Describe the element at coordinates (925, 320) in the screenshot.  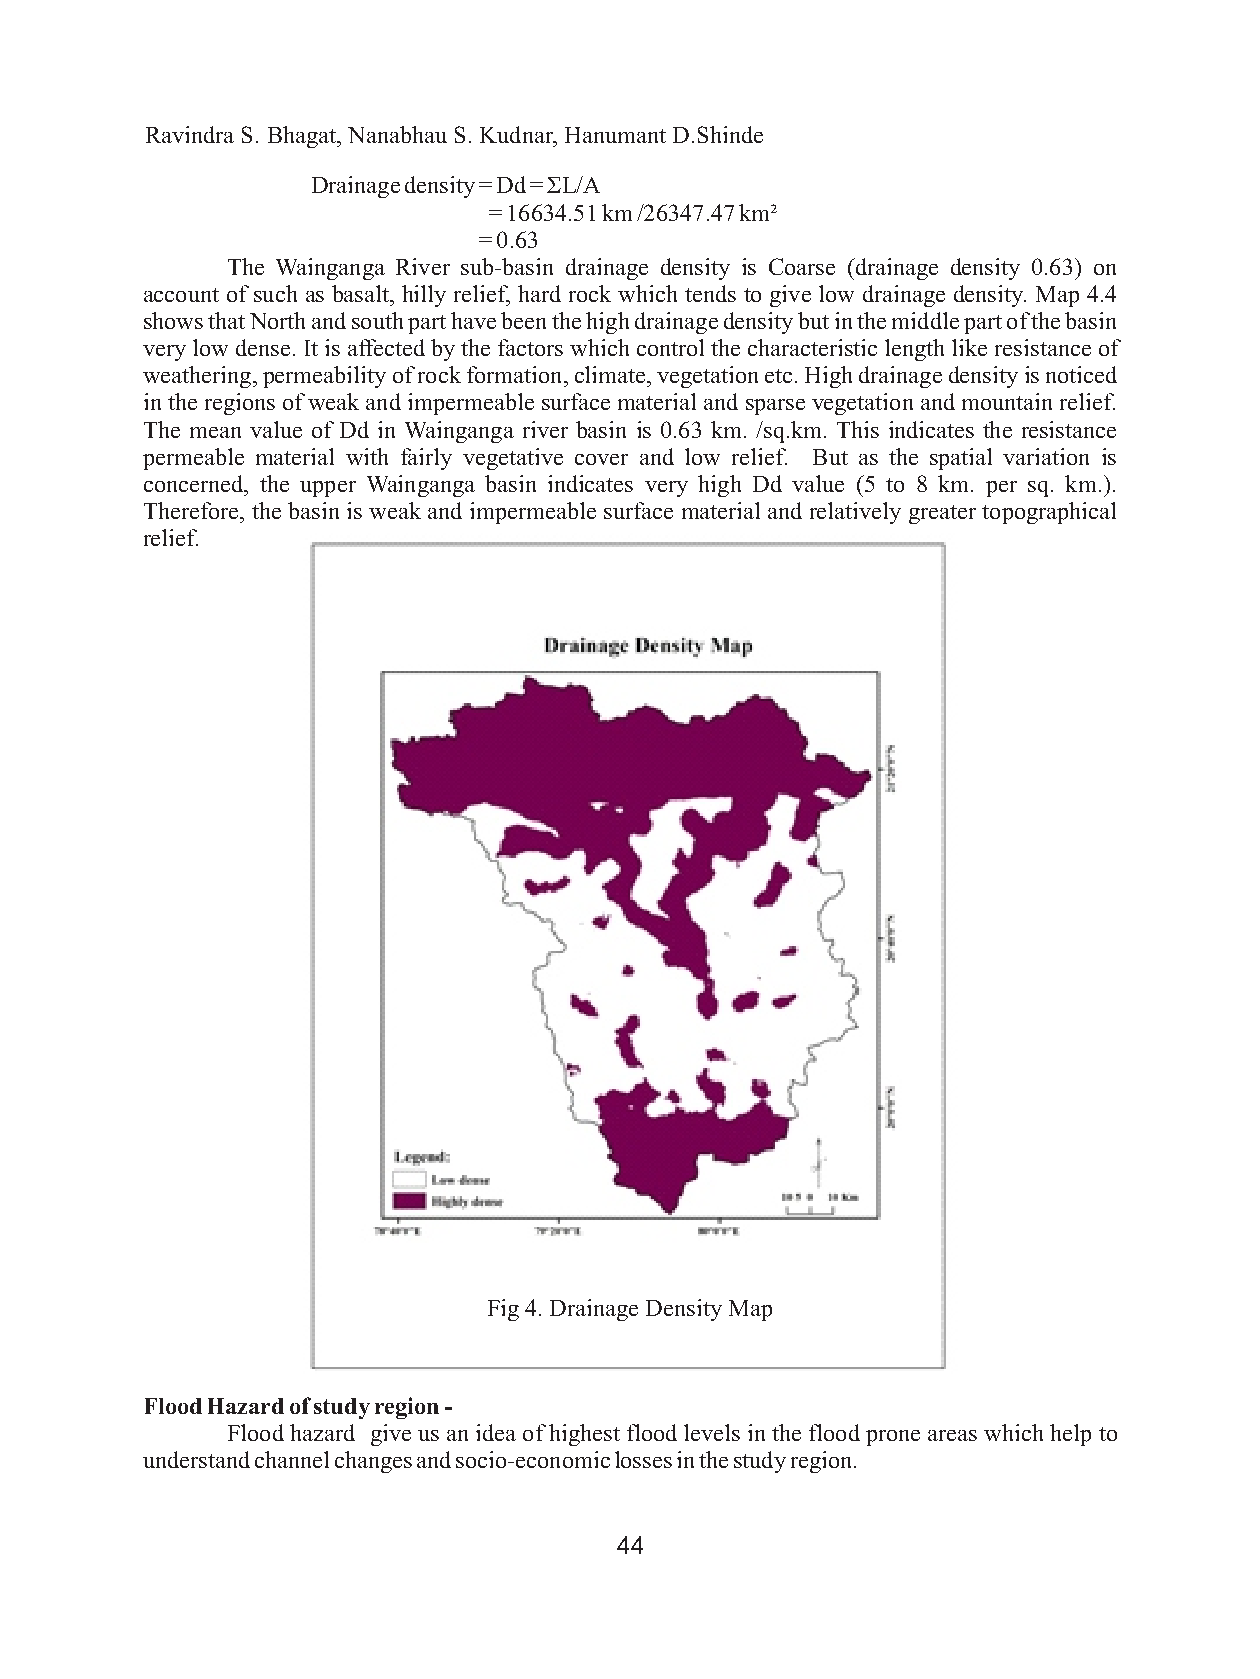
I see `middle` at that location.
